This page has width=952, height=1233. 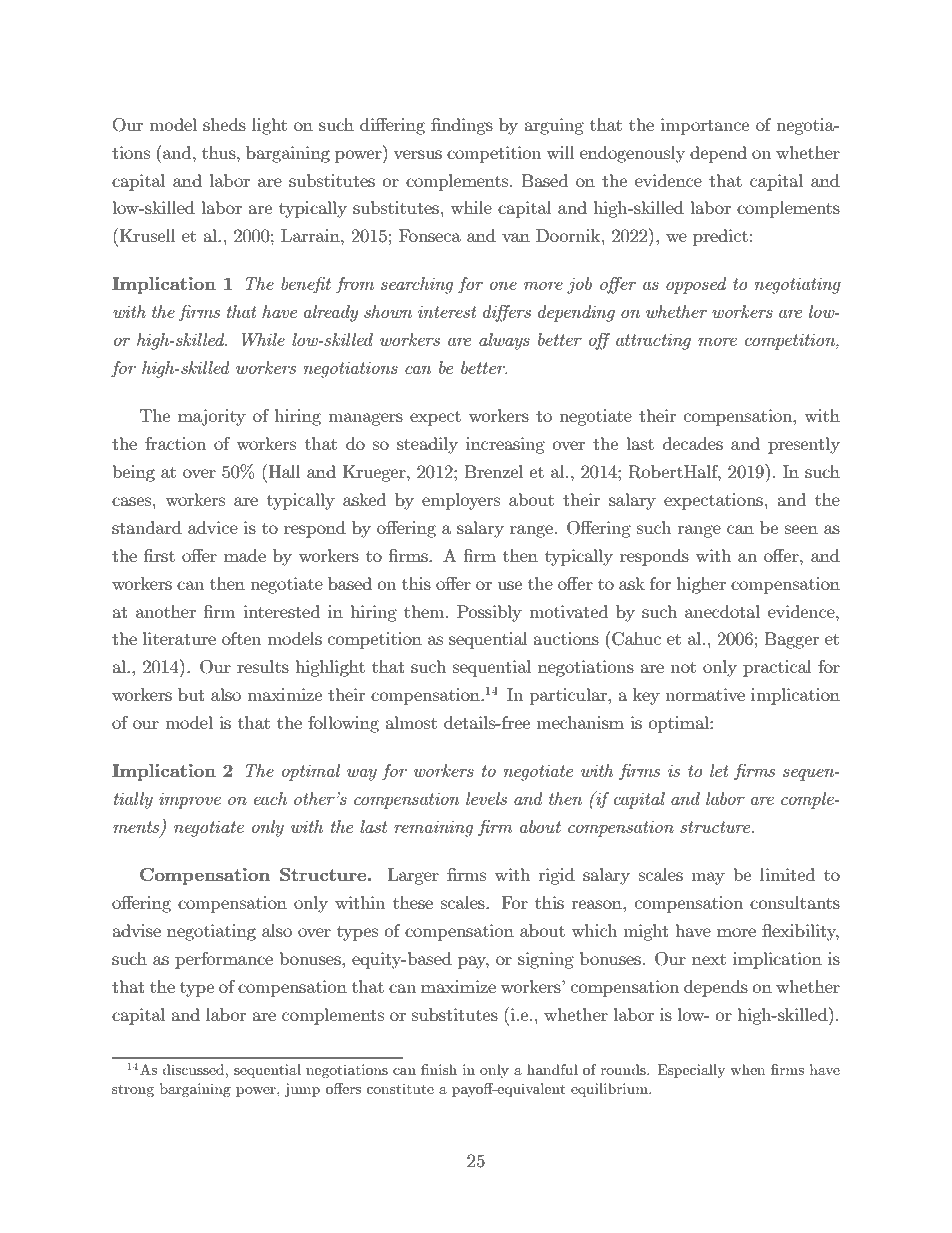 What do you see at coordinates (693, 443) in the page?
I see `decades` at bounding box center [693, 443].
